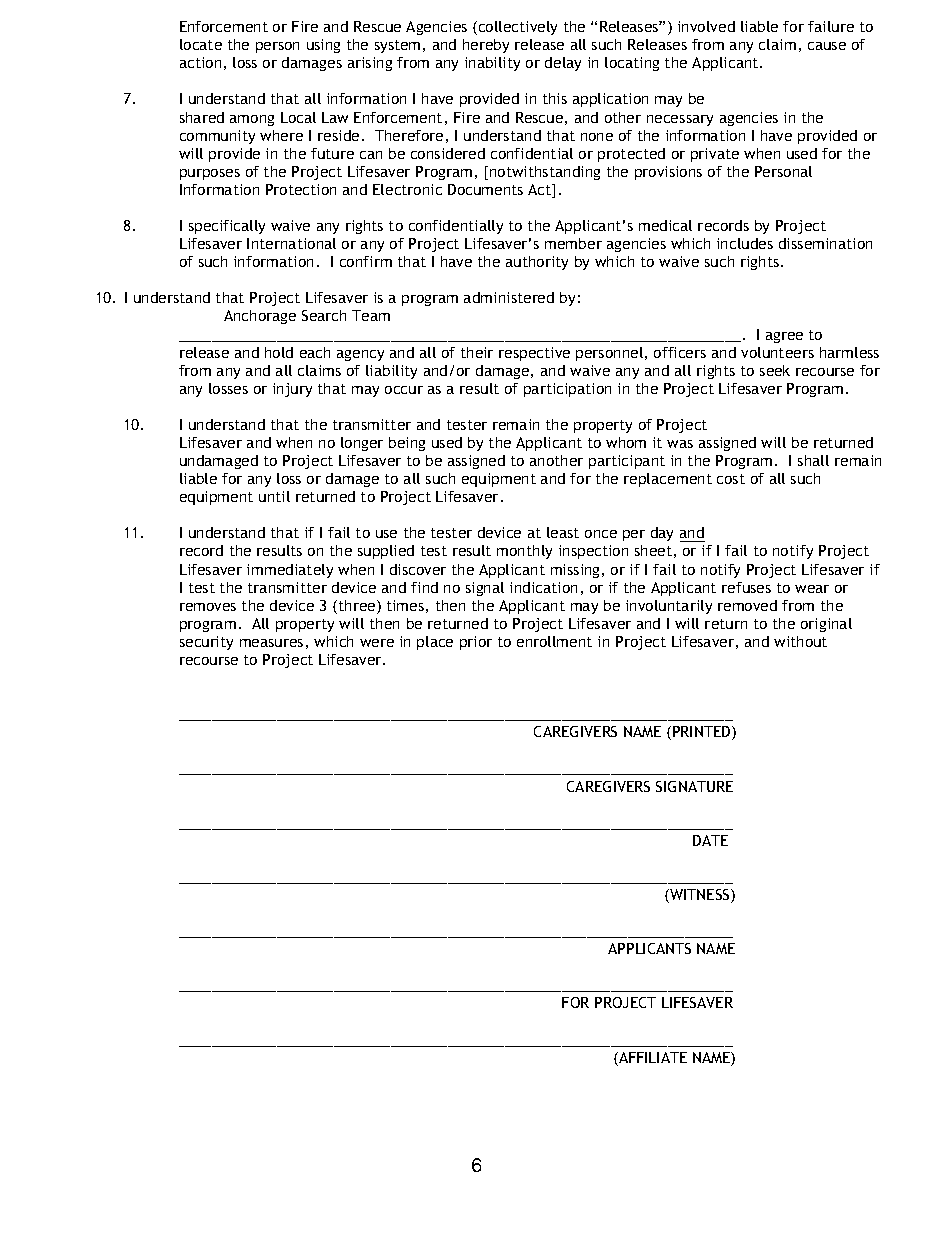 The image size is (952, 1233). Describe the element at coordinates (290, 571) in the screenshot. I see `immediately` at that location.
